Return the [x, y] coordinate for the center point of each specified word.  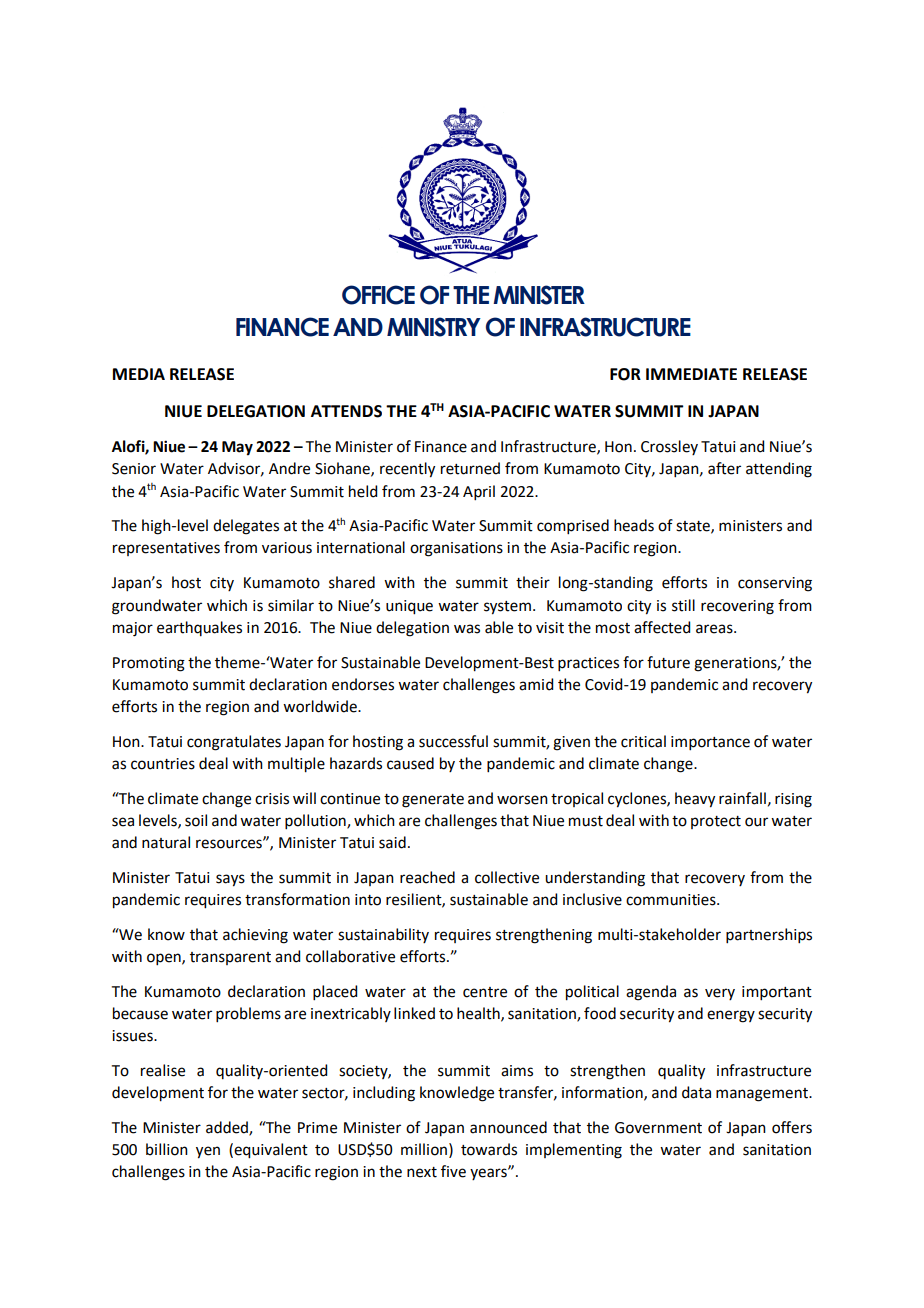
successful [453, 741]
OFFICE [378, 295]
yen [208, 1152]
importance [710, 743]
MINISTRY [434, 327]
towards [489, 1149]
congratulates [234, 743]
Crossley [669, 447]
